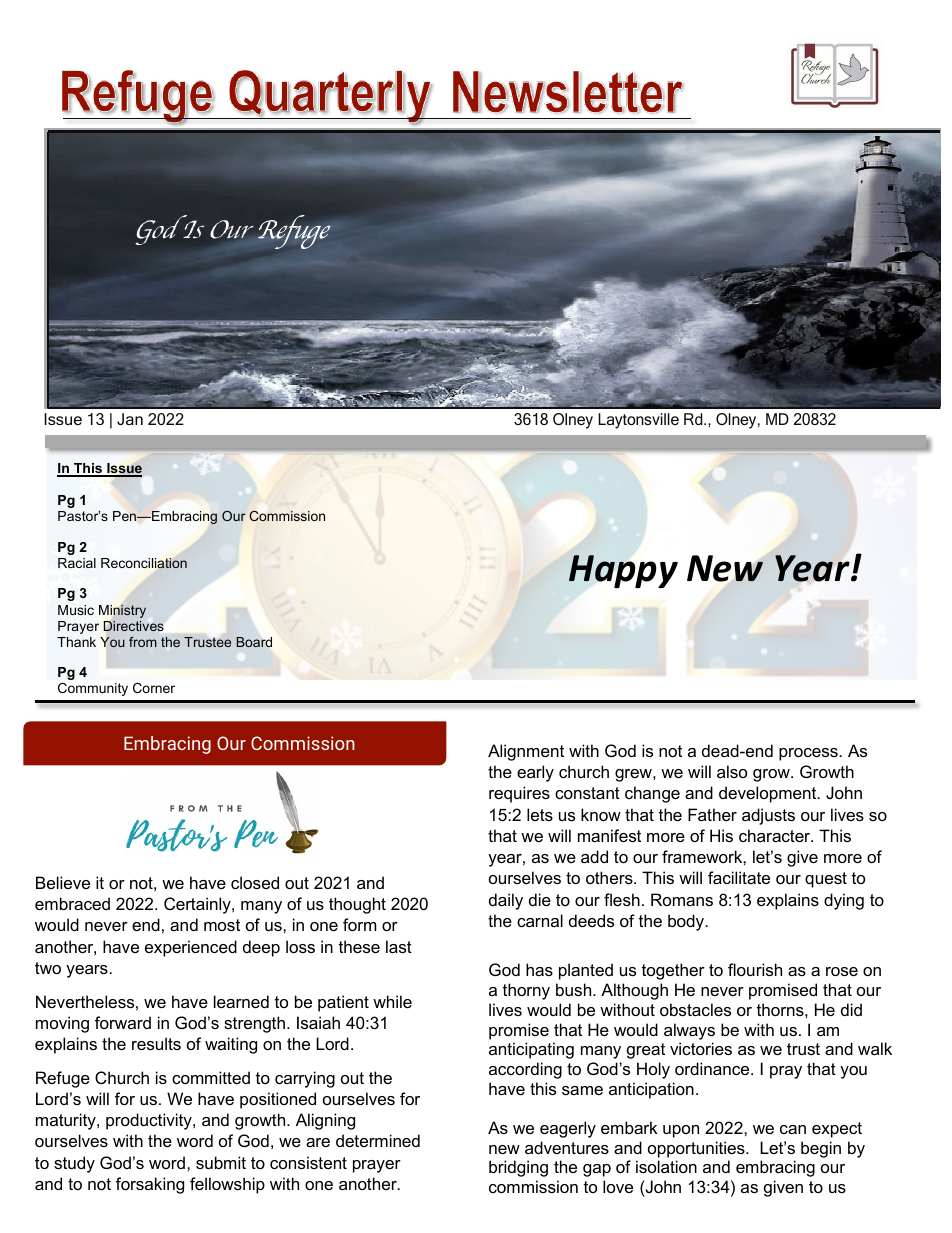 The width and height of the document is (952, 1233). Describe the element at coordinates (518, 1168) in the document. I see `bridging` at that location.
